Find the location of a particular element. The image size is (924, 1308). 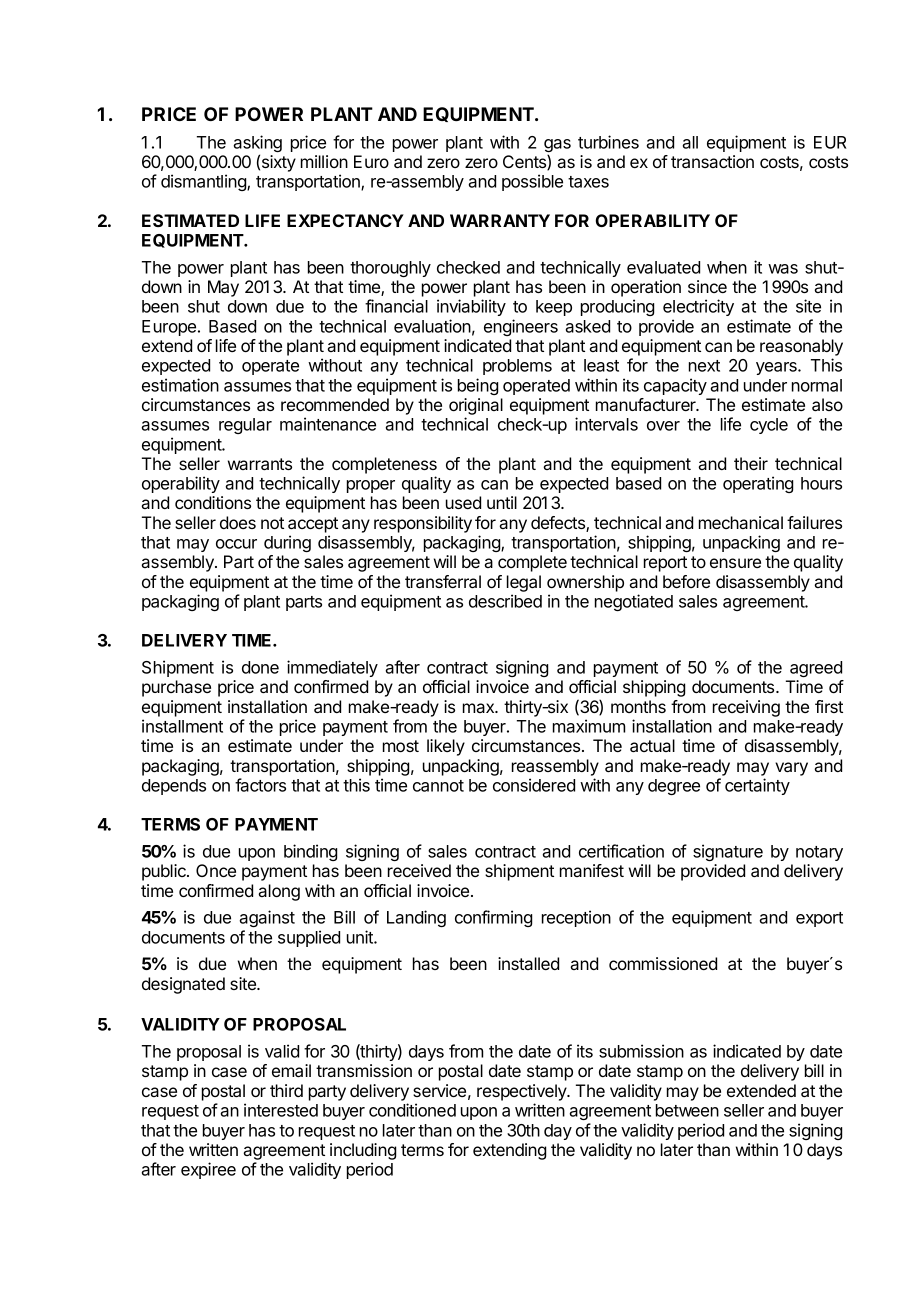

operating is located at coordinates (758, 484).
